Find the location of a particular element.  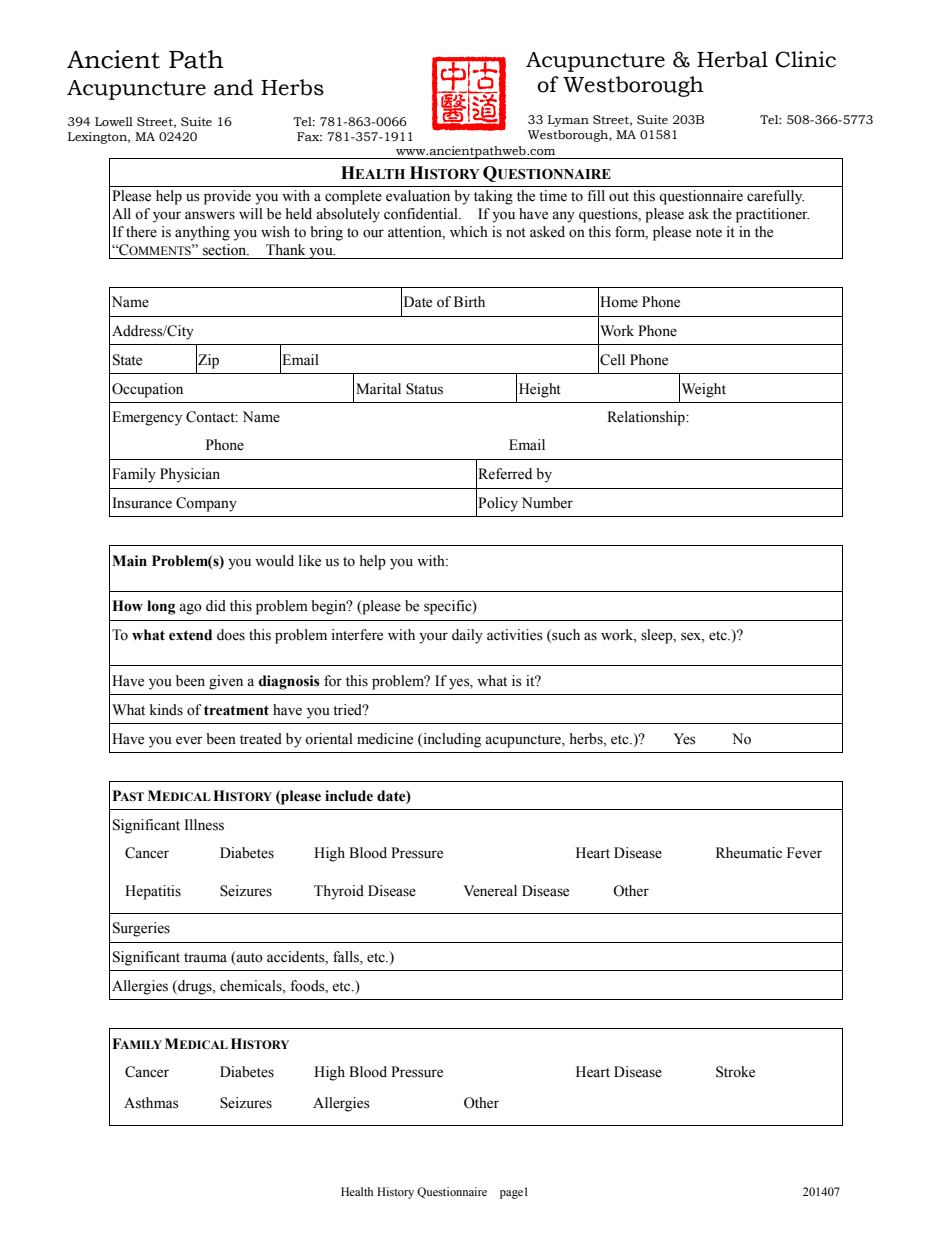

Lyman is located at coordinates (568, 121).
